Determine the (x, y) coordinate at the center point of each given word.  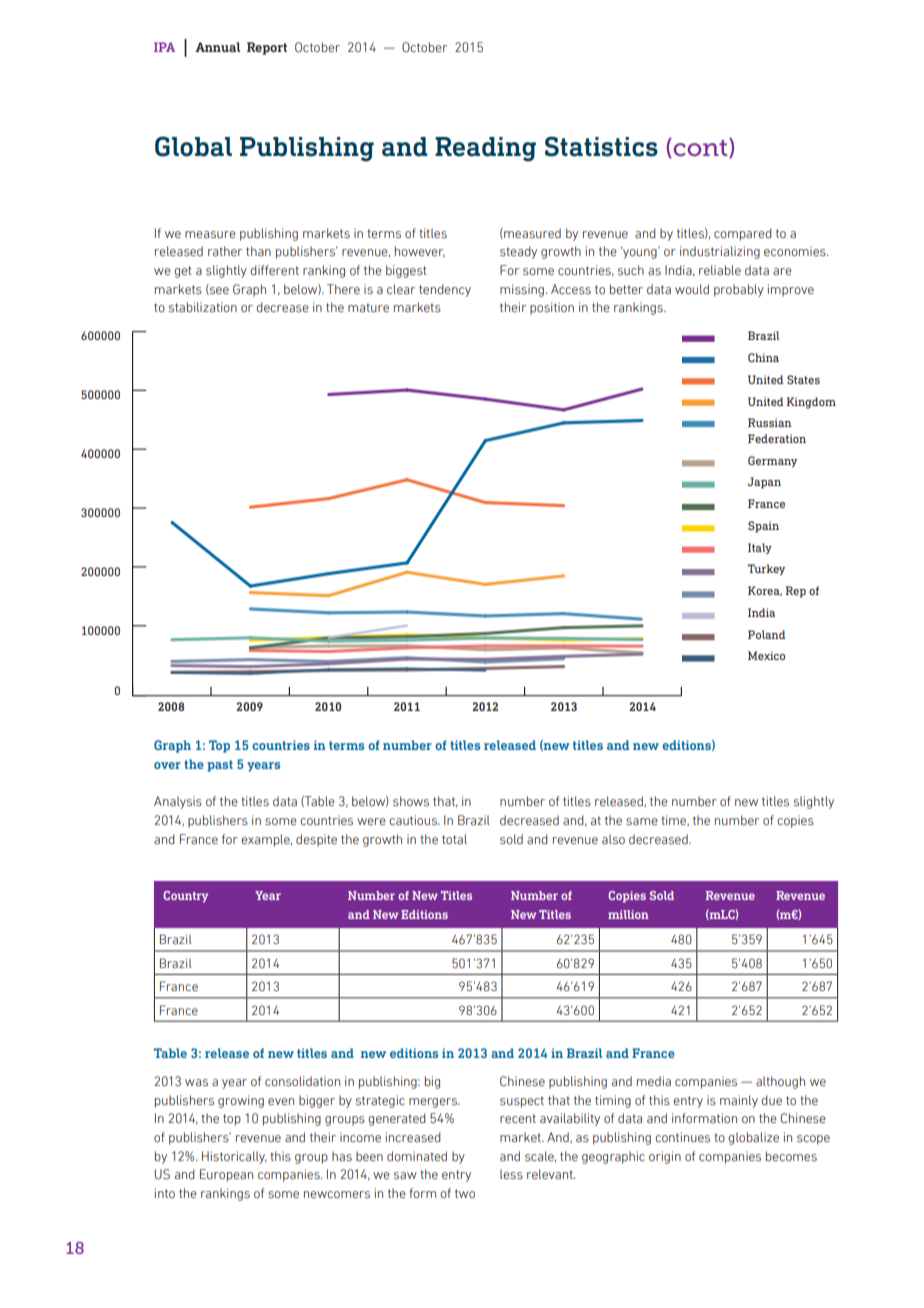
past (220, 766)
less (511, 1174)
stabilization (203, 307)
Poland (766, 634)
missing (522, 290)
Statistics (601, 146)
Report (267, 48)
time (675, 820)
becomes (791, 1156)
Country (185, 897)
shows (411, 801)
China (763, 357)
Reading (485, 149)
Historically (234, 1157)
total (454, 839)
